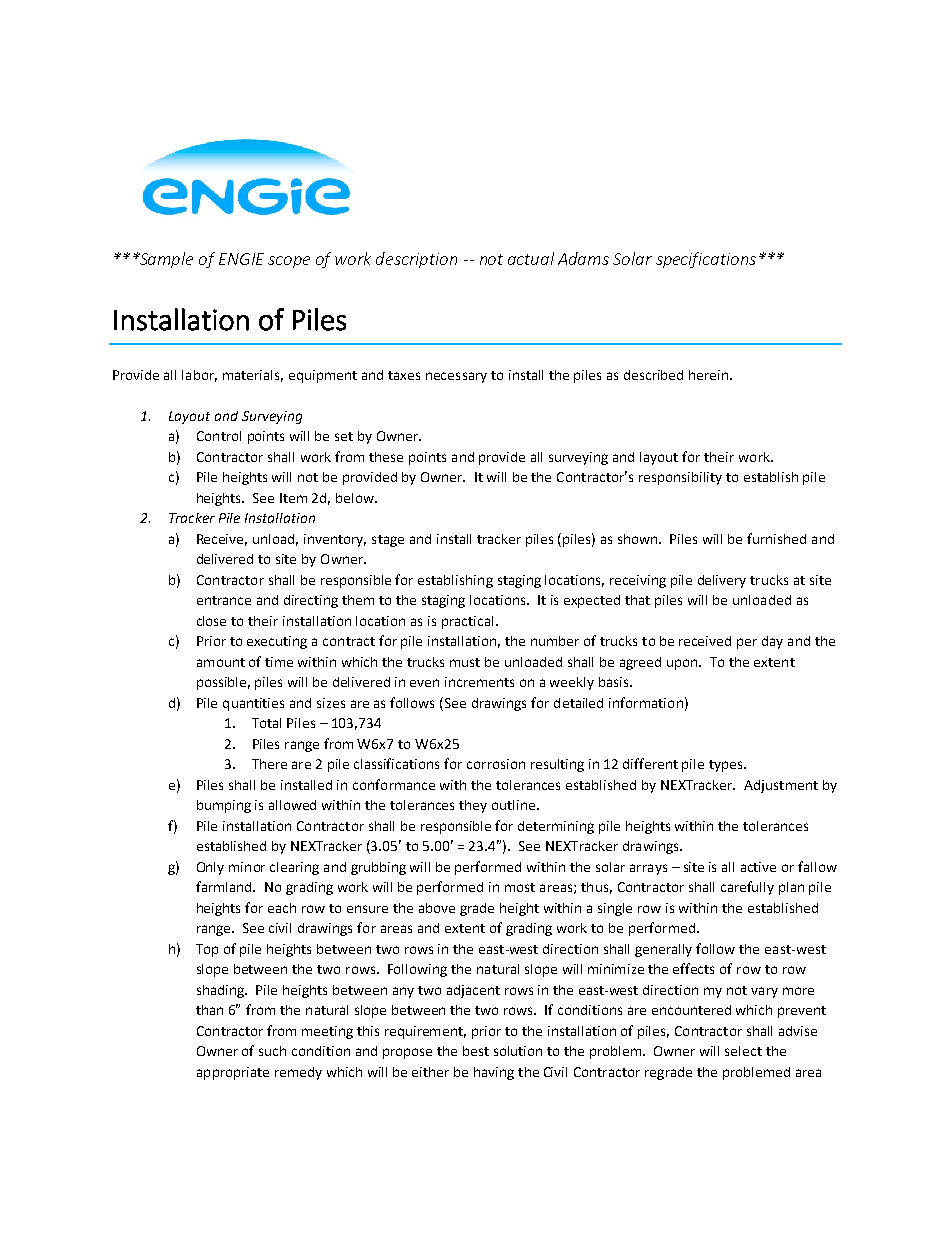  I want to click on best, so click(476, 1051).
